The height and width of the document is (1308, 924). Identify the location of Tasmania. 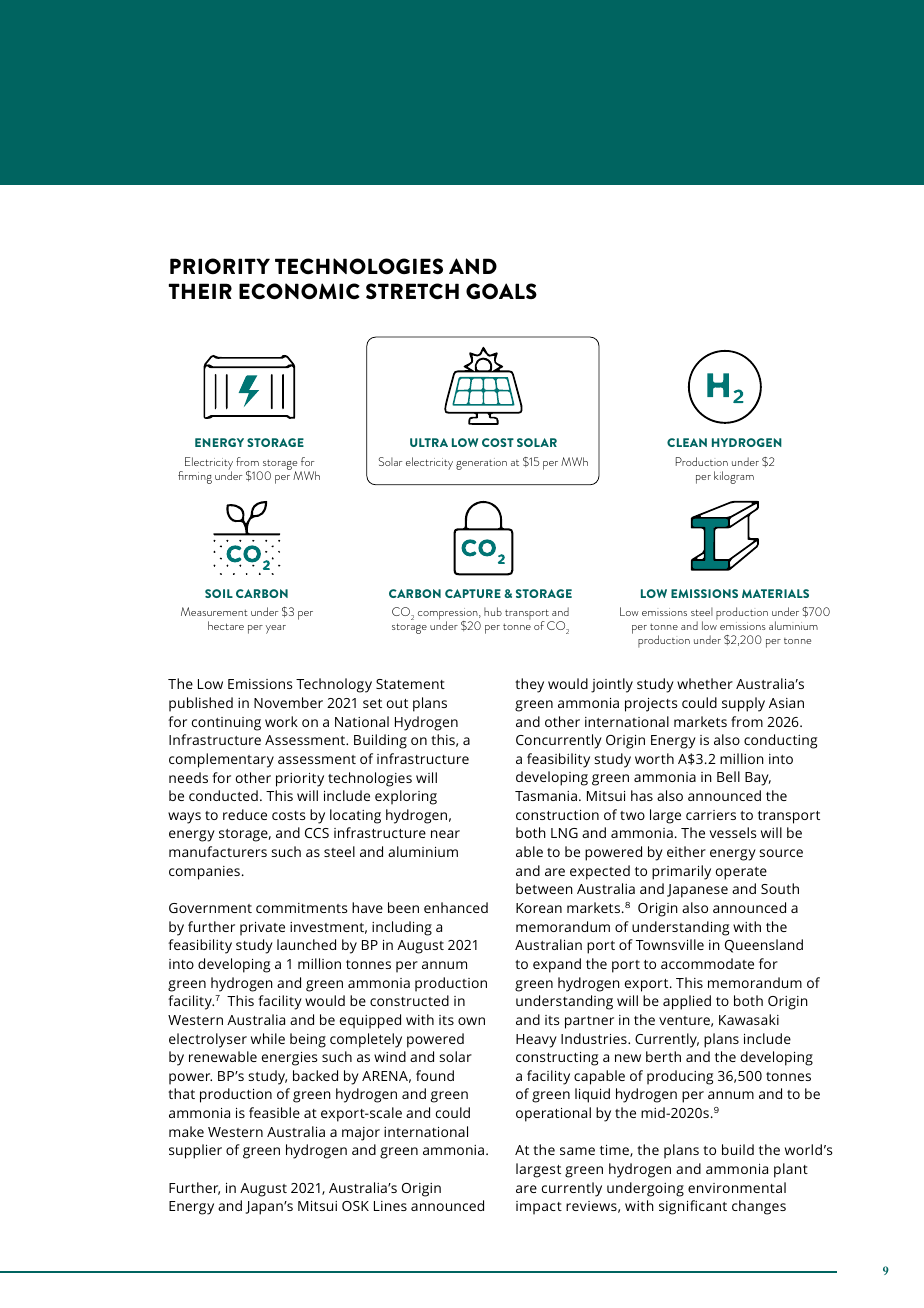
(546, 796).
